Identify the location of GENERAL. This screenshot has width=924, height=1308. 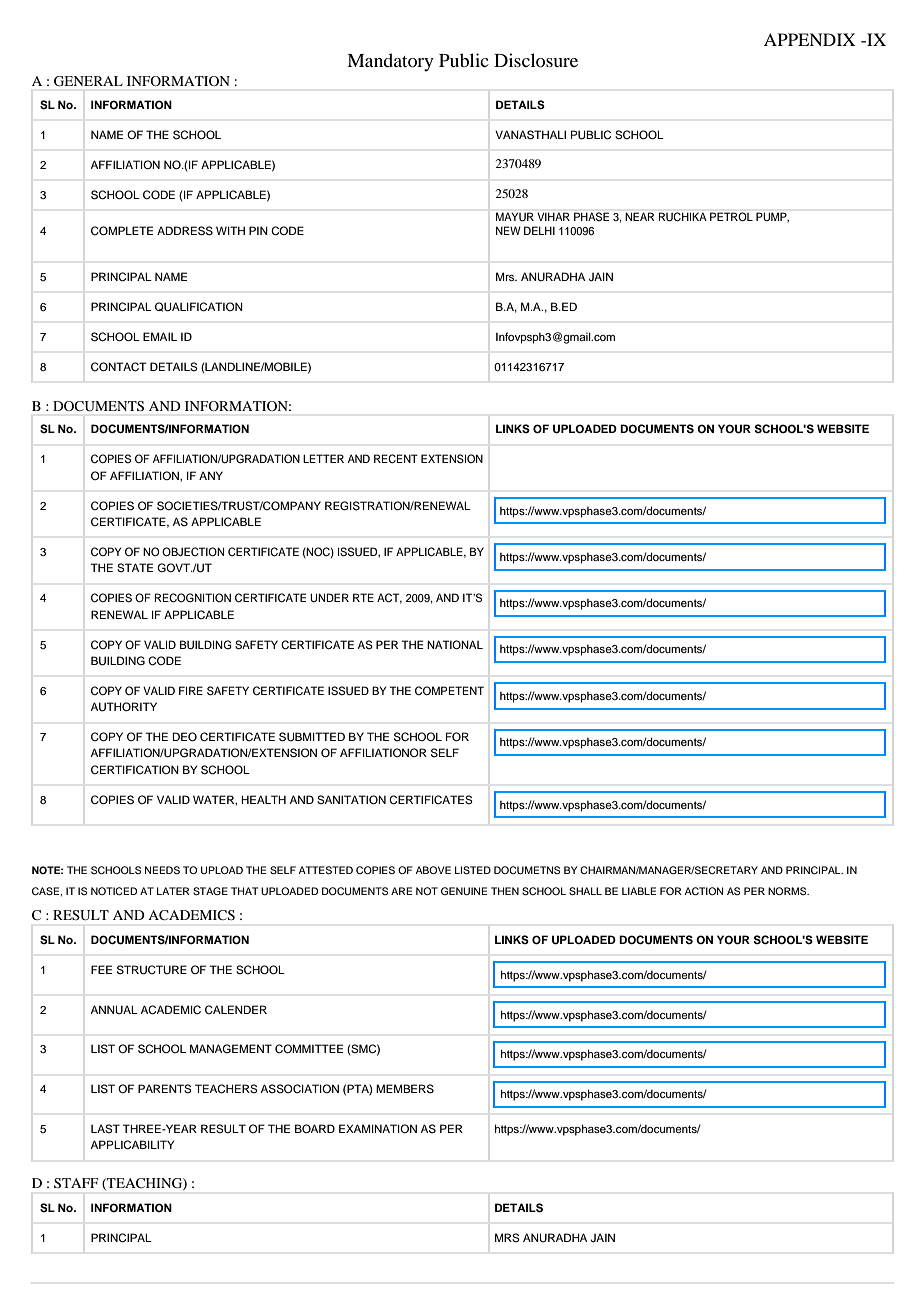
(88, 81).
